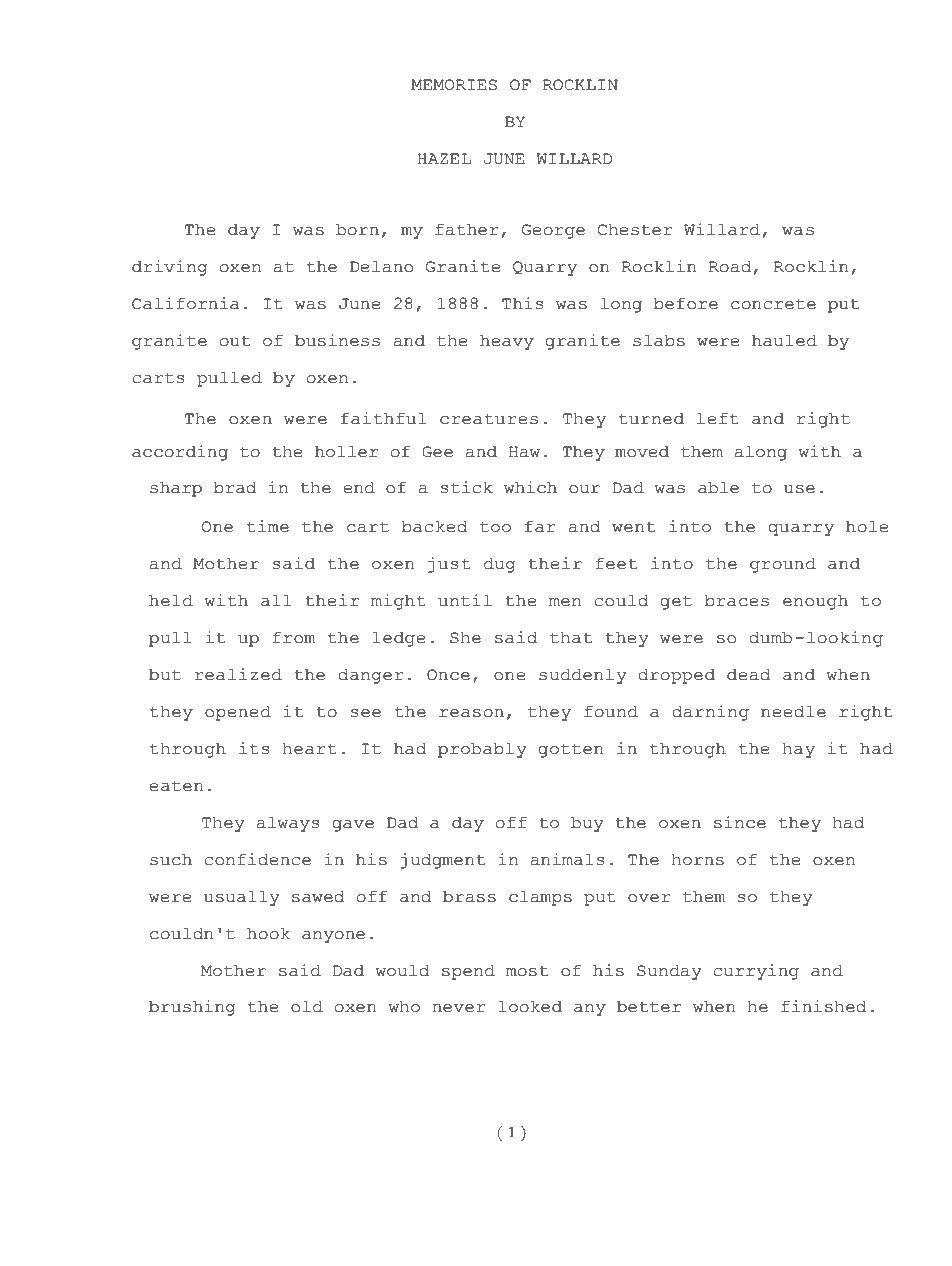  What do you see at coordinates (500, 565) in the screenshot?
I see `dug` at bounding box center [500, 565].
